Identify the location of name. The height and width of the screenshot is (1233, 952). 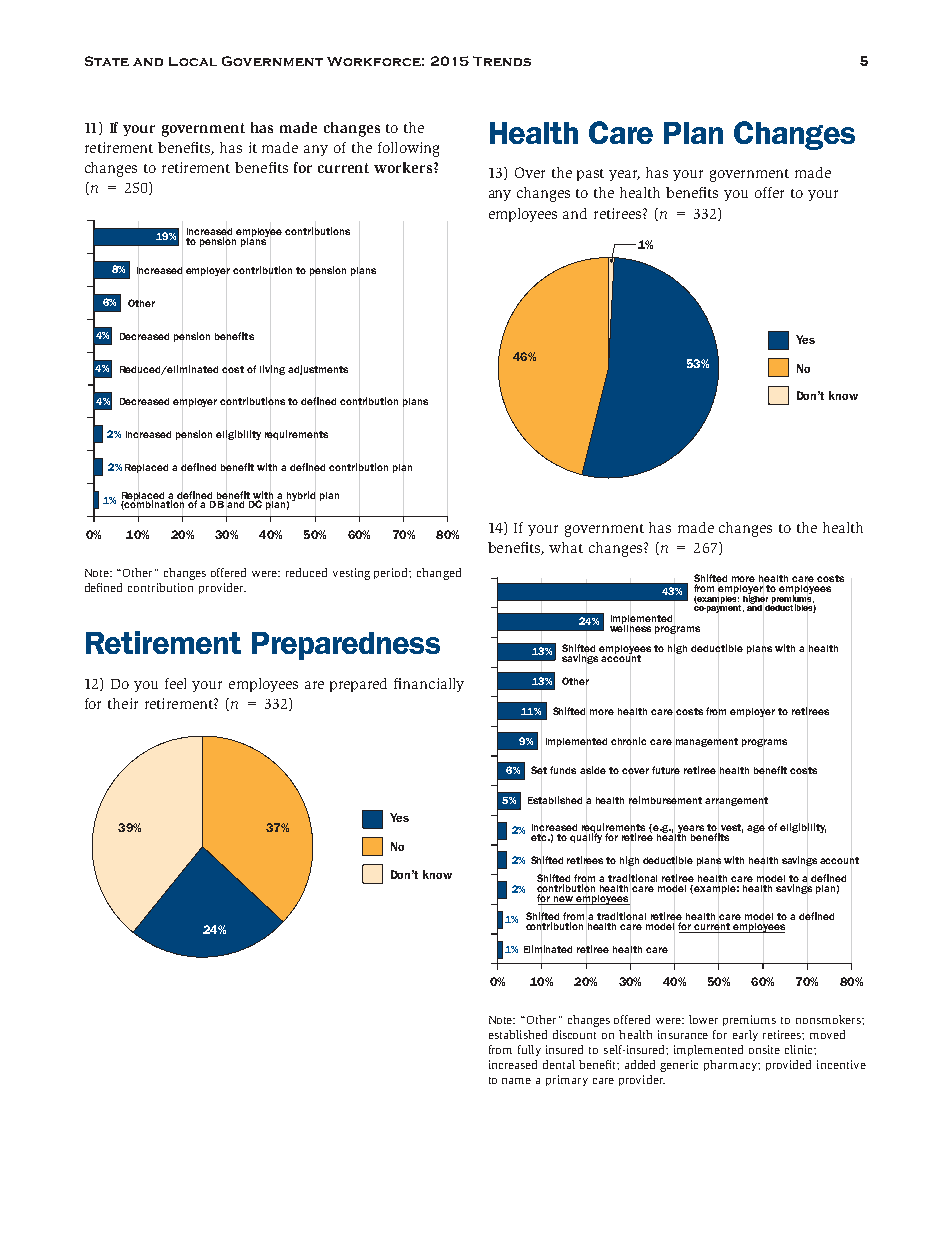
(516, 1081).
